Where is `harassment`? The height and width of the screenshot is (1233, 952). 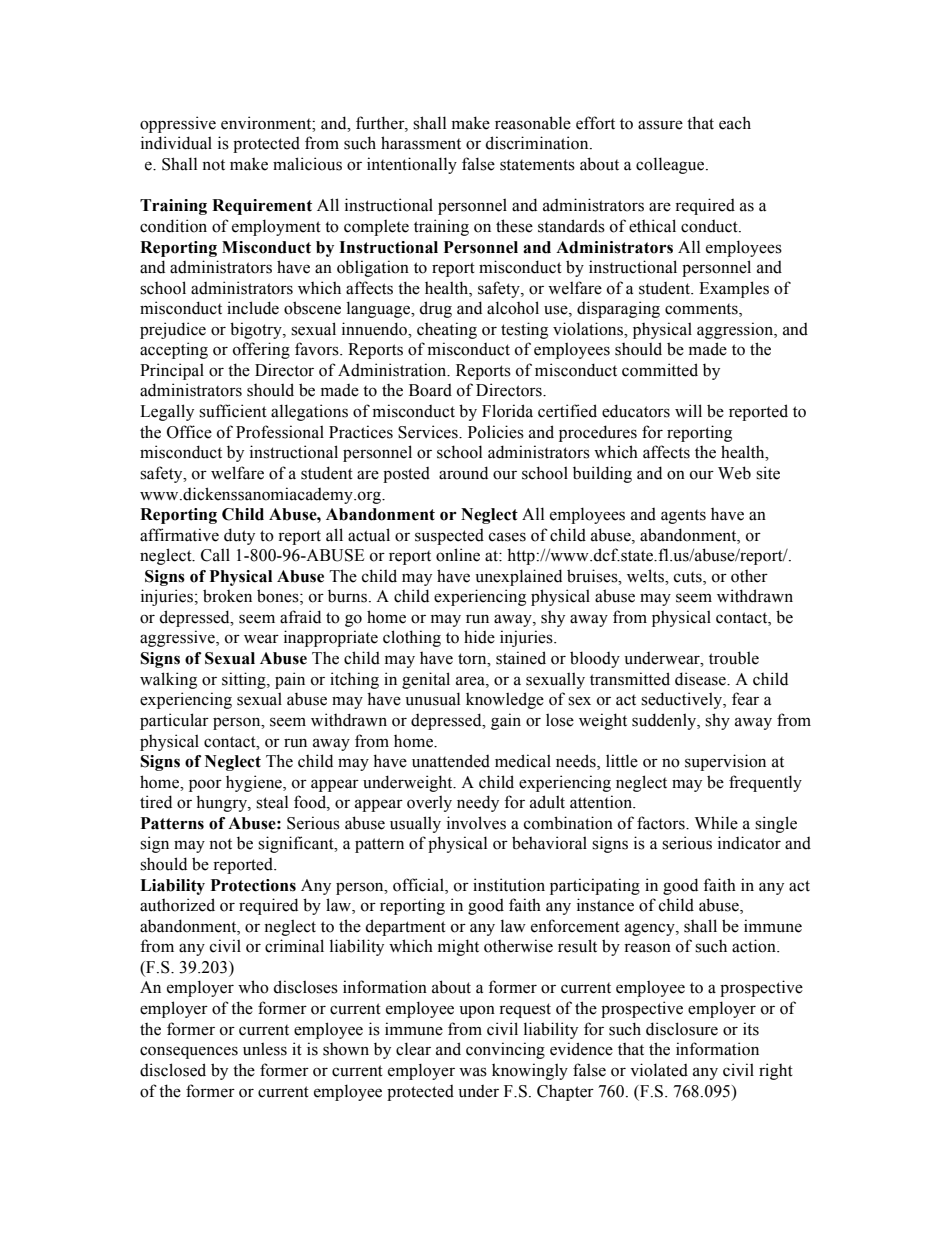 harassment is located at coordinates (421, 143).
